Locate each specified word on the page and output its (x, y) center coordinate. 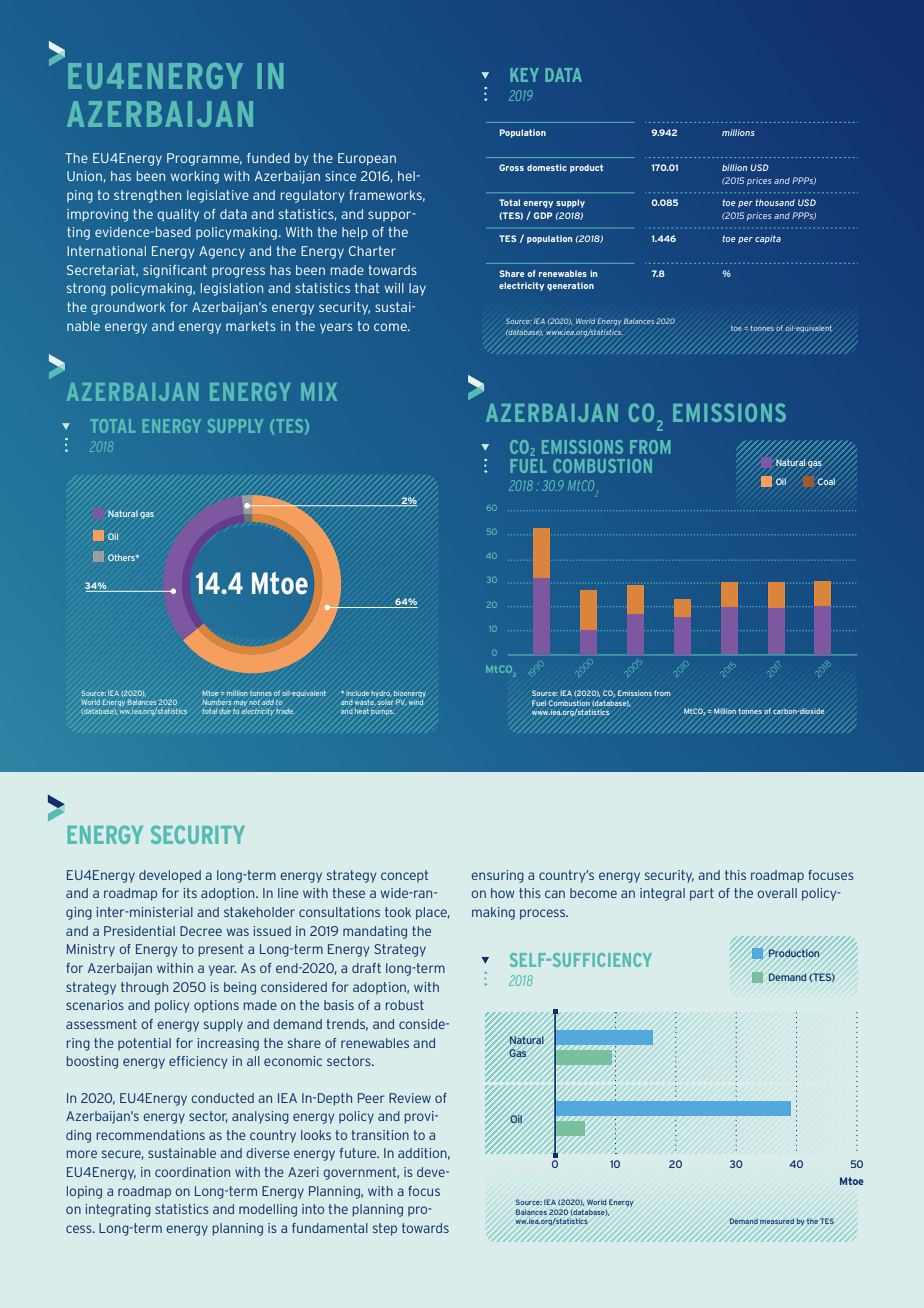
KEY (524, 75)
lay (417, 289)
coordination (192, 1172)
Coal (826, 481)
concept (404, 876)
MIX (319, 392)
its (190, 893)
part (702, 894)
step (385, 1229)
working (195, 177)
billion (734, 167)
